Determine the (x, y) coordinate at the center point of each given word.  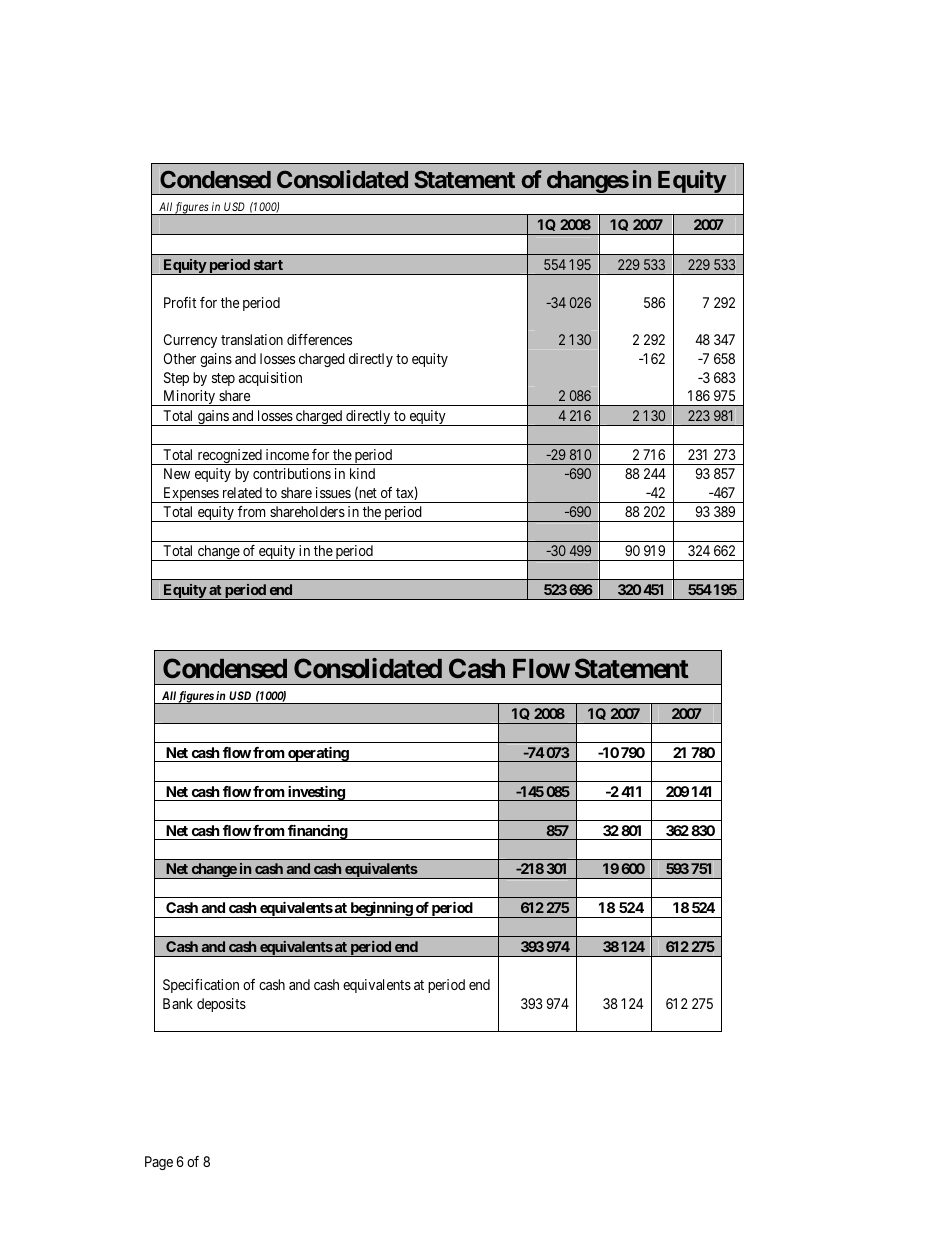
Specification (201, 986)
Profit (180, 302)
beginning (381, 910)
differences (319, 339)
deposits (221, 1005)
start (268, 265)
